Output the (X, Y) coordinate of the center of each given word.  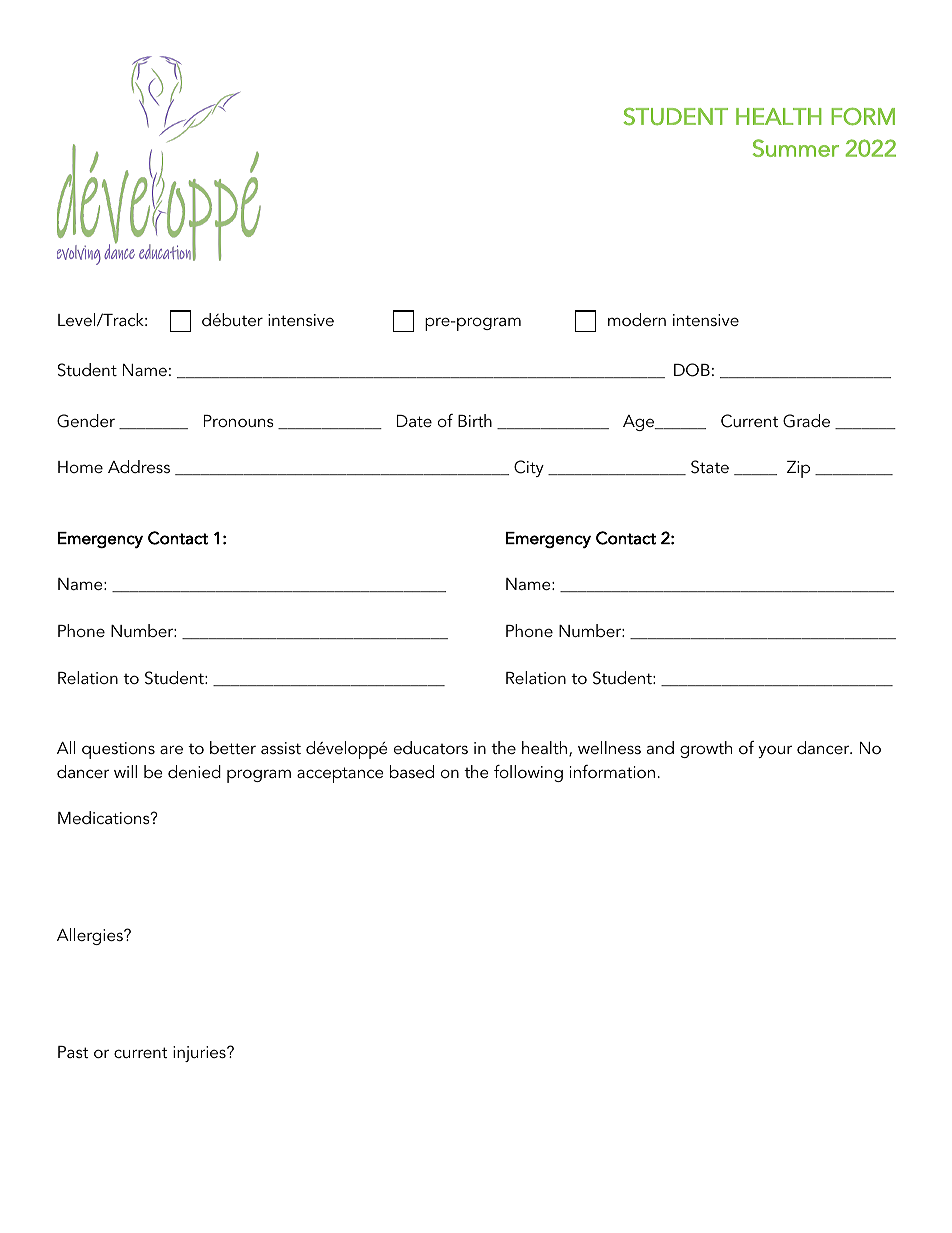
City (529, 468)
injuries (200, 1054)
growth (706, 749)
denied (194, 771)
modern (637, 319)
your (775, 751)
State (710, 467)
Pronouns (239, 421)
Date (414, 421)
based (412, 771)
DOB (692, 370)
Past (73, 1052)
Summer (796, 148)
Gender (86, 421)
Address (139, 466)
